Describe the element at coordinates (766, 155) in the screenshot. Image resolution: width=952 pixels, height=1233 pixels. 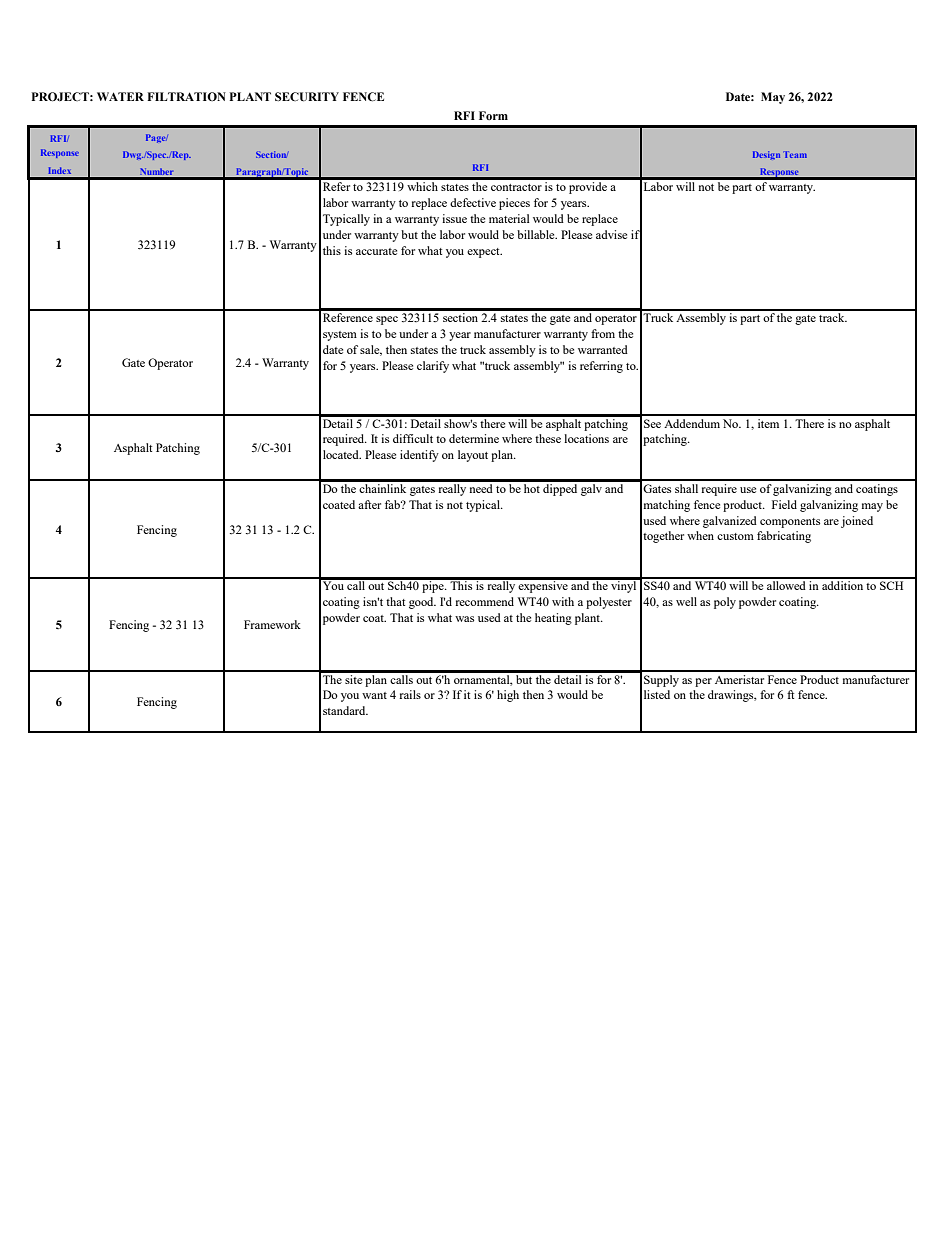
I see `Design` at that location.
